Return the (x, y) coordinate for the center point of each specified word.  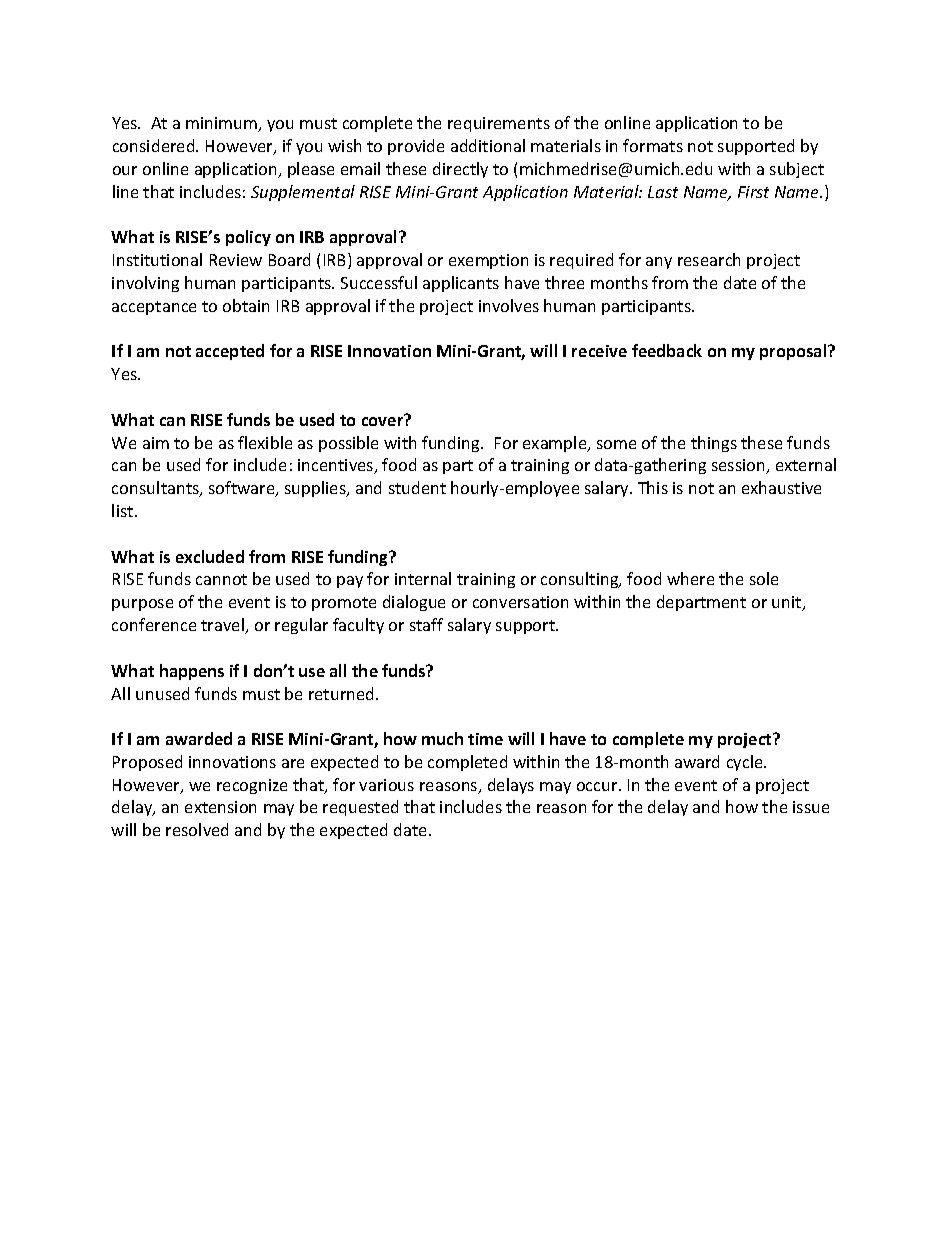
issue (811, 807)
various (386, 785)
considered (155, 145)
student (417, 487)
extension (220, 807)
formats (653, 145)
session (739, 466)
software (243, 489)
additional (488, 145)
